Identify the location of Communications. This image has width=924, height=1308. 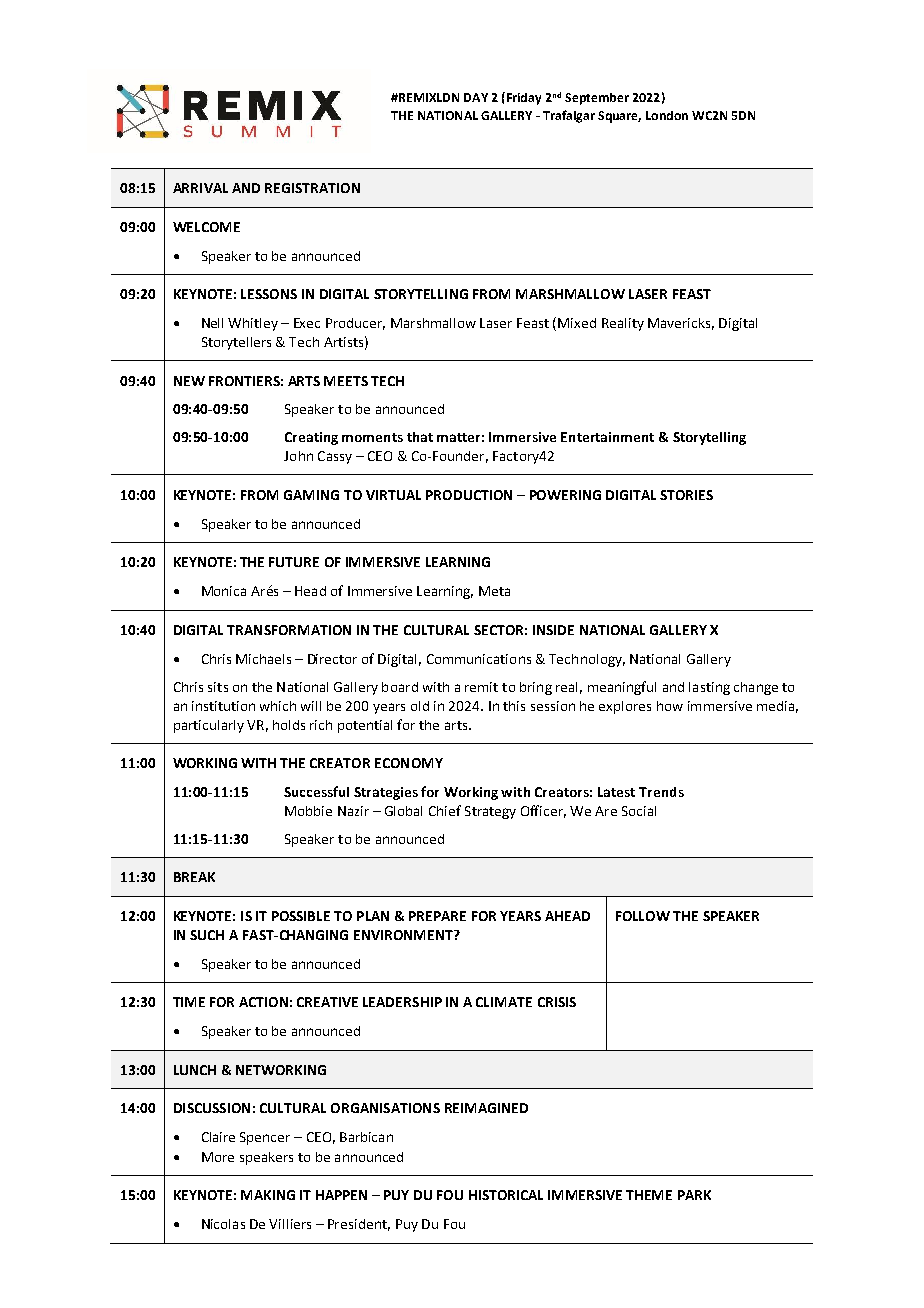
(479, 659).
